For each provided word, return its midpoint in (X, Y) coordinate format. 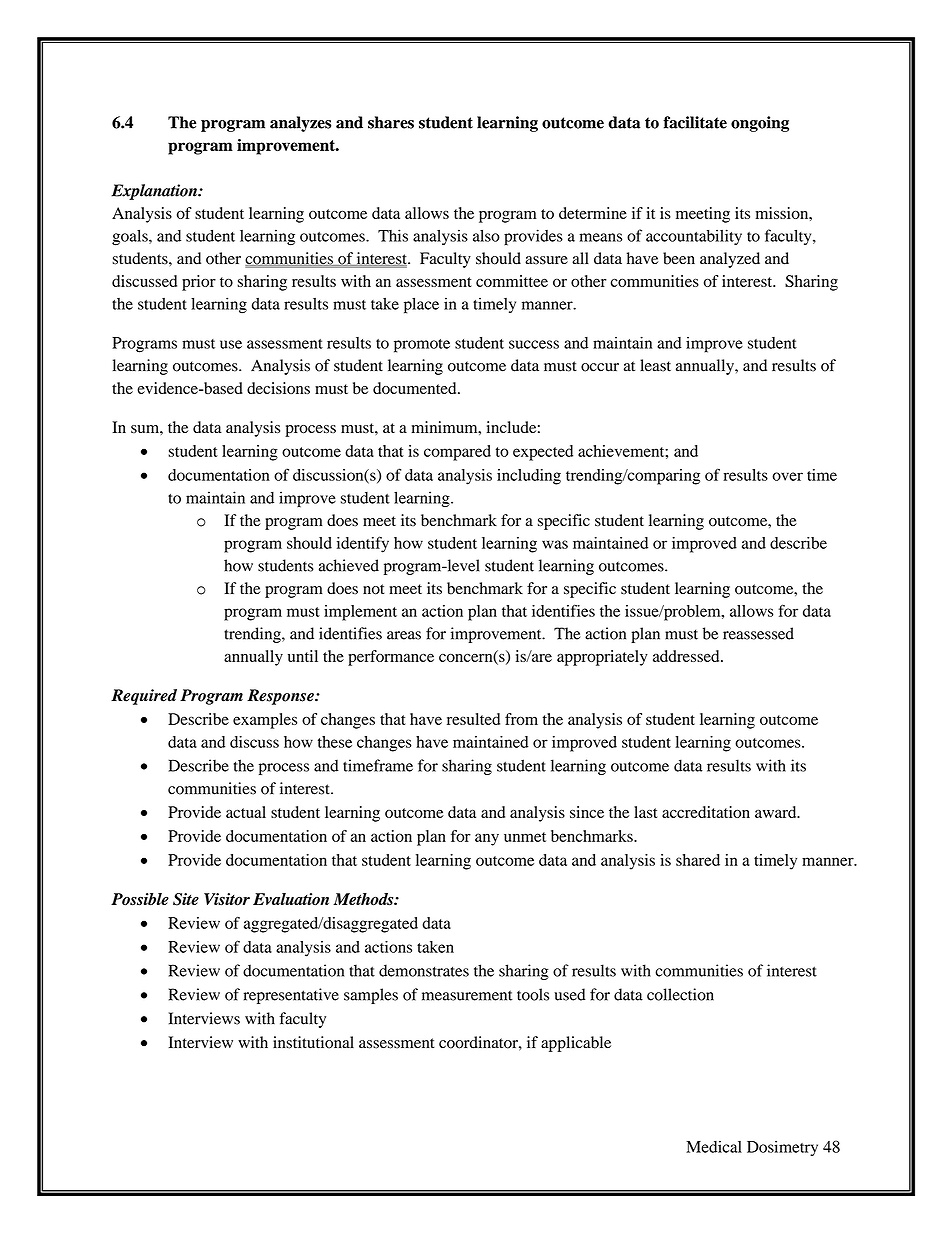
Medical (714, 1147)
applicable (576, 1044)
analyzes (300, 124)
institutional (313, 1042)
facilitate (695, 122)
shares (391, 122)
